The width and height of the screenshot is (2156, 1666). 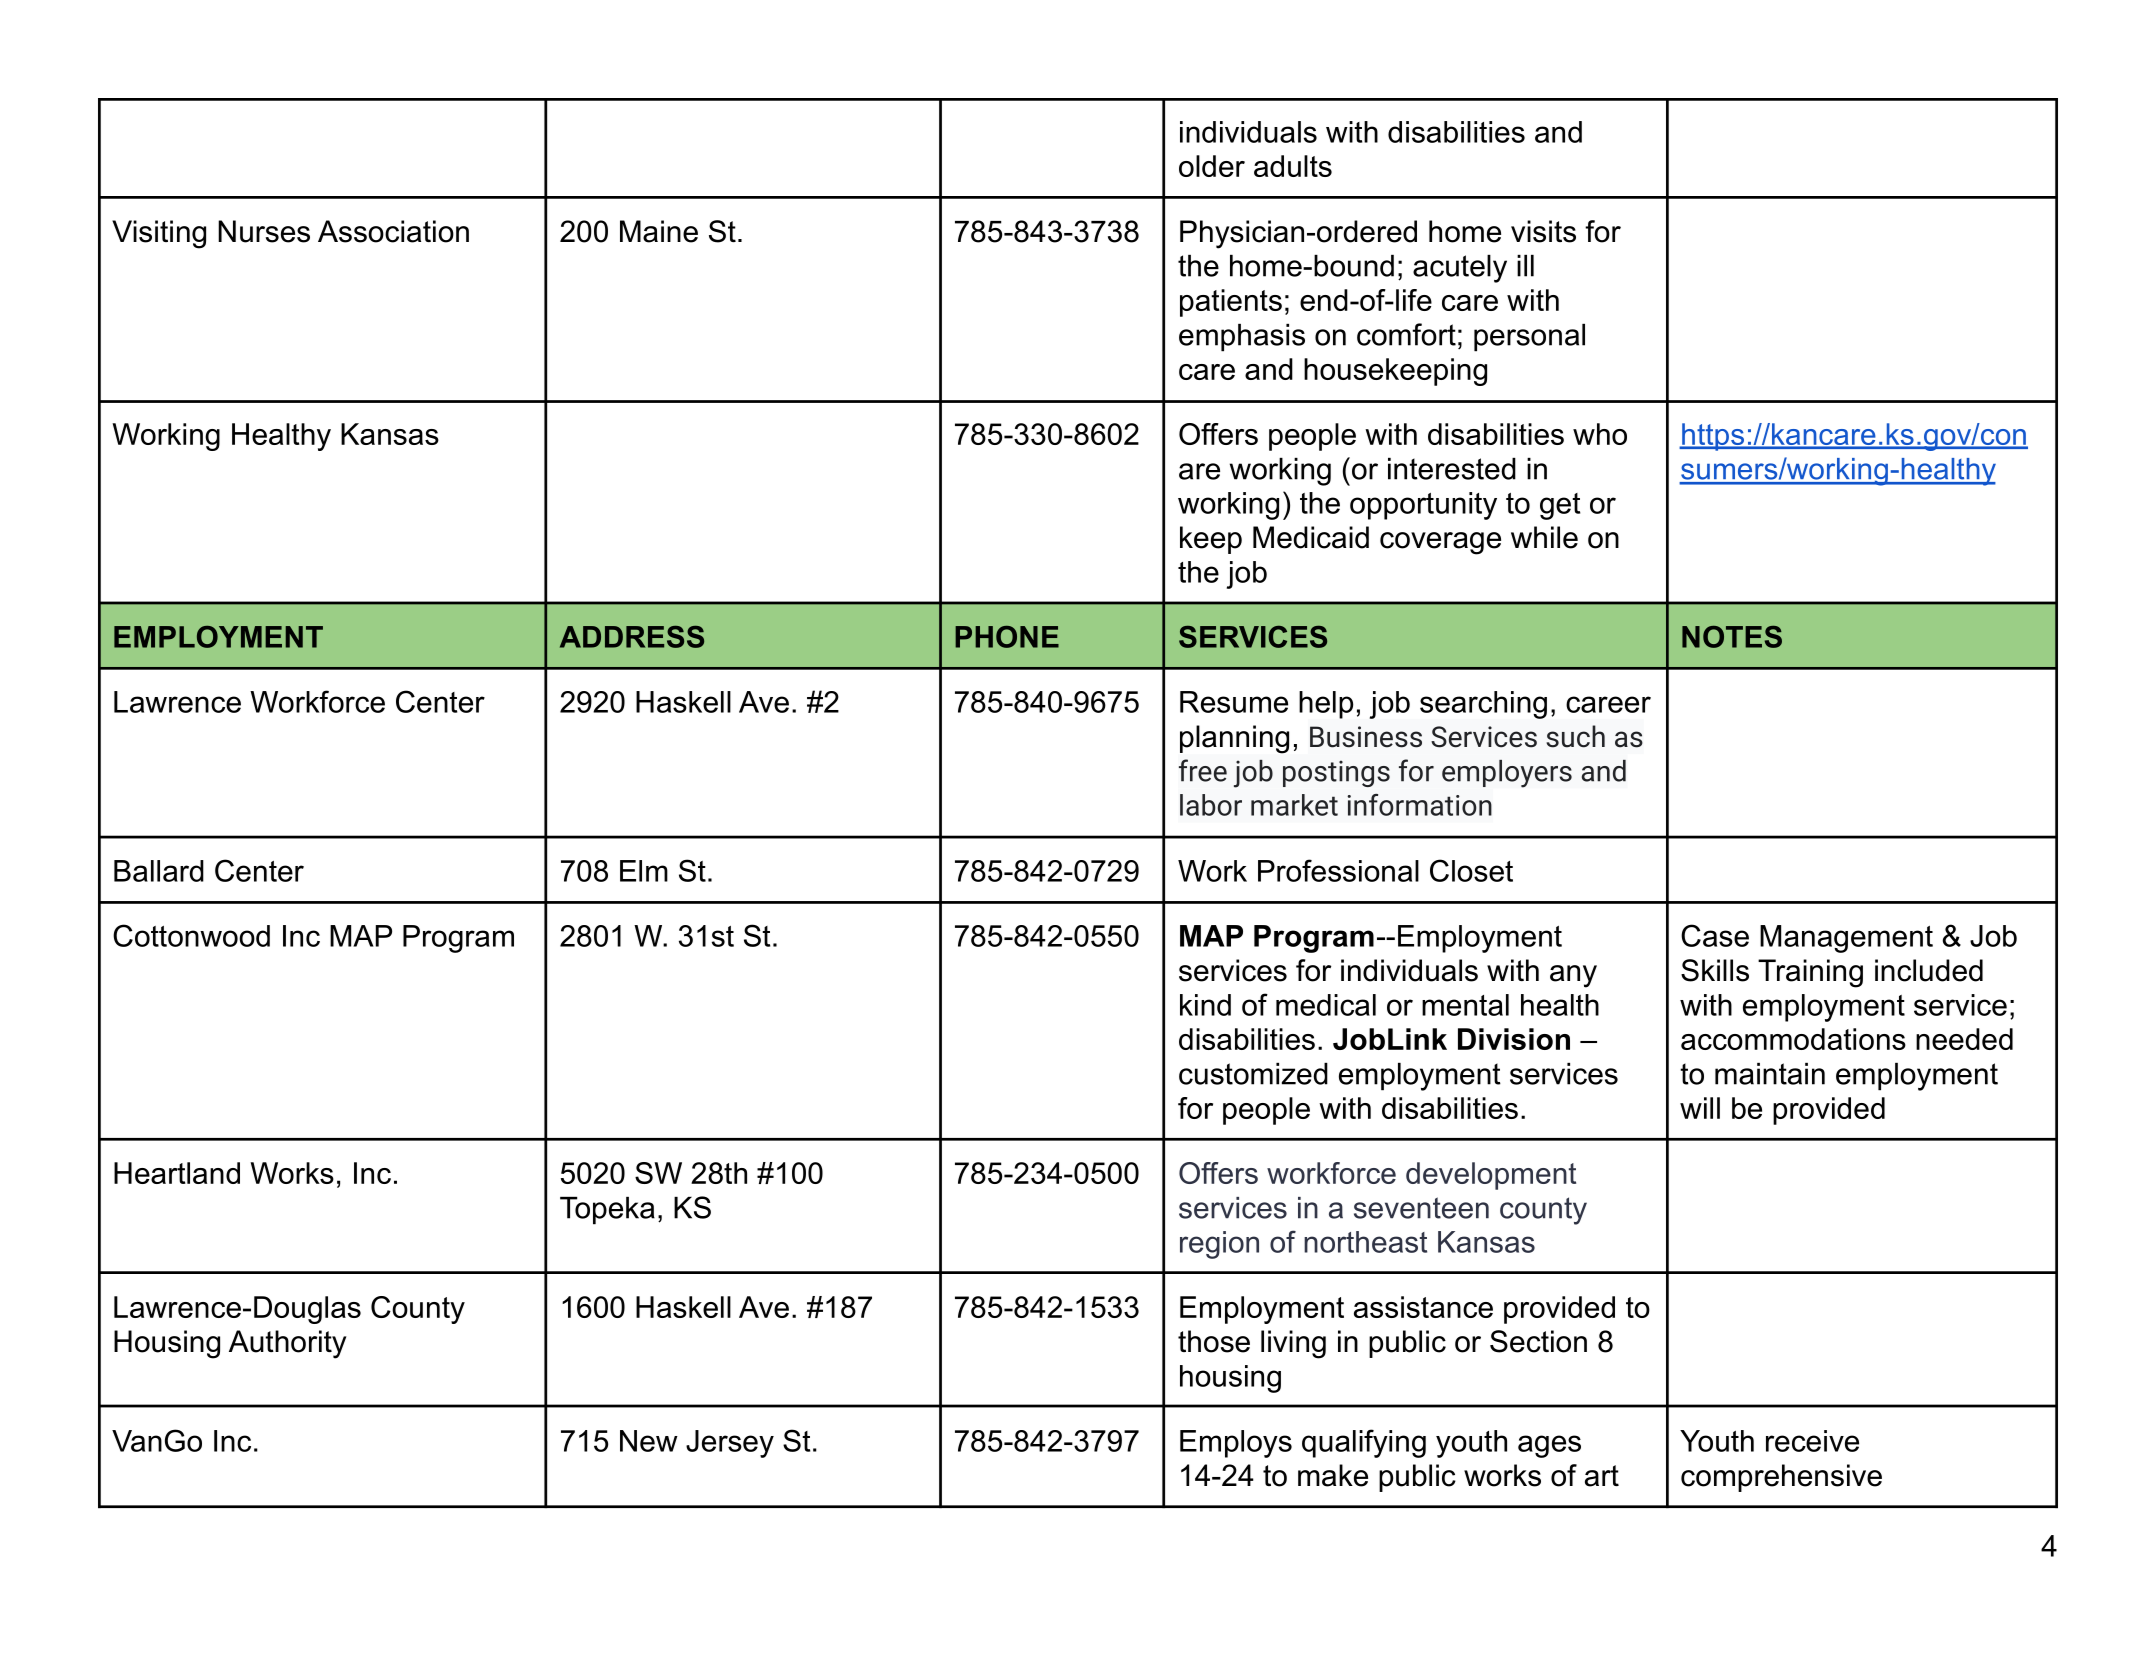 What do you see at coordinates (1543, 231) in the screenshot?
I see `visits` at bounding box center [1543, 231].
